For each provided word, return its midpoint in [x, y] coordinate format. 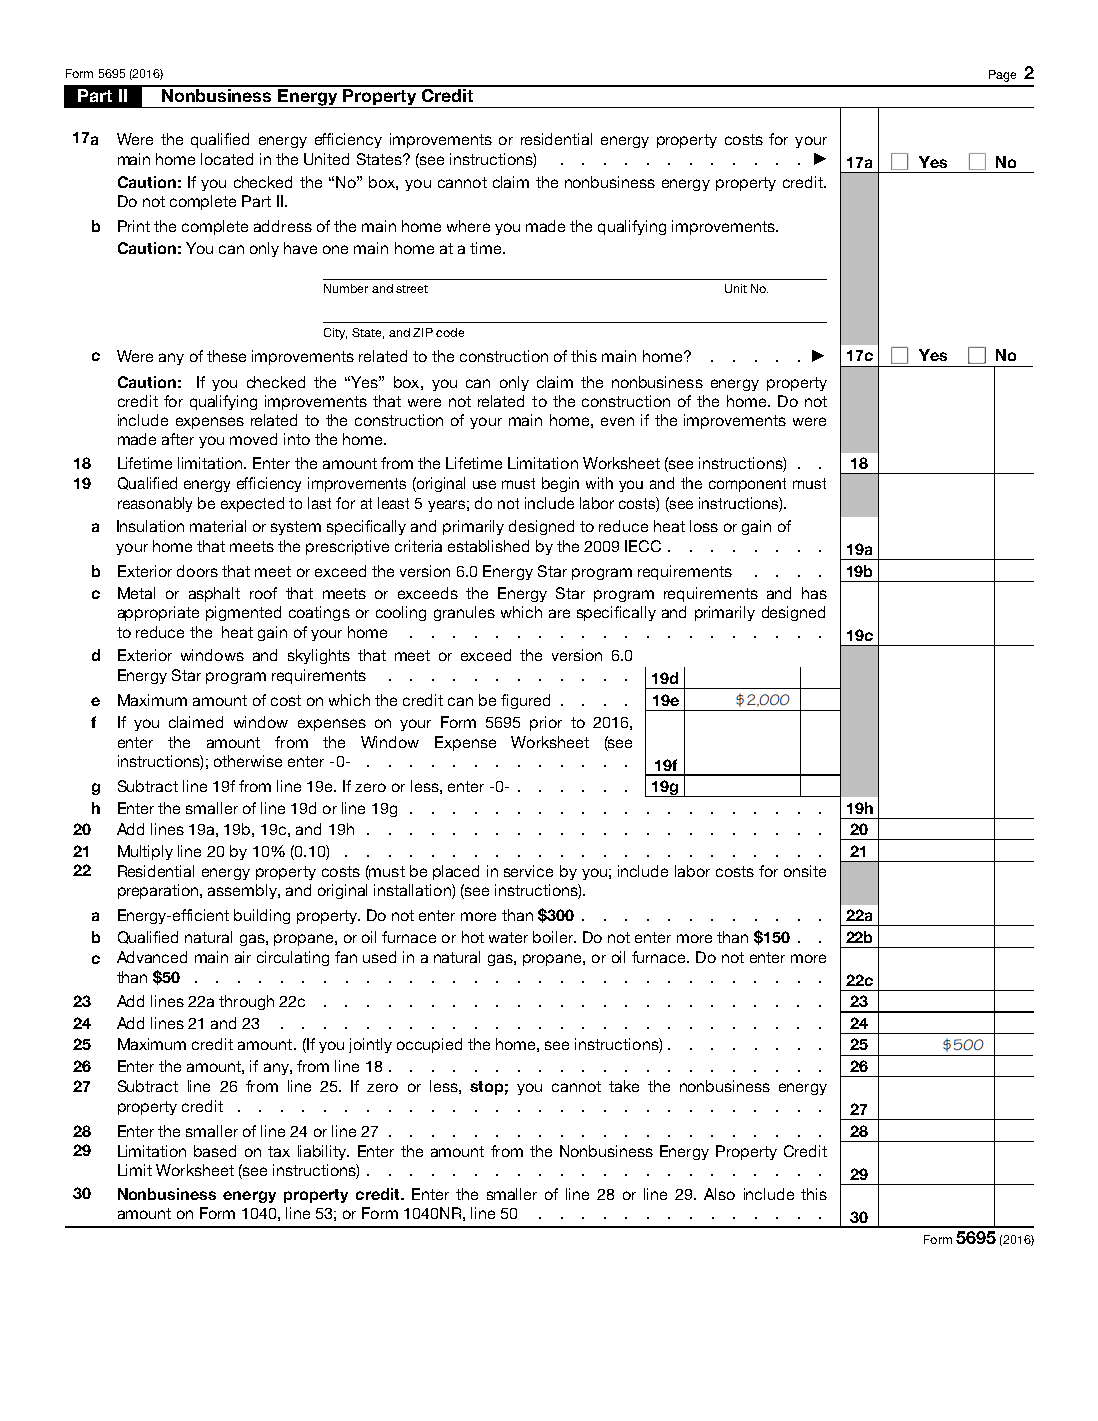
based [215, 1151]
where [468, 226]
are [559, 613]
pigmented [243, 613]
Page [1002, 76]
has [814, 593]
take [624, 1086]
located [227, 159]
